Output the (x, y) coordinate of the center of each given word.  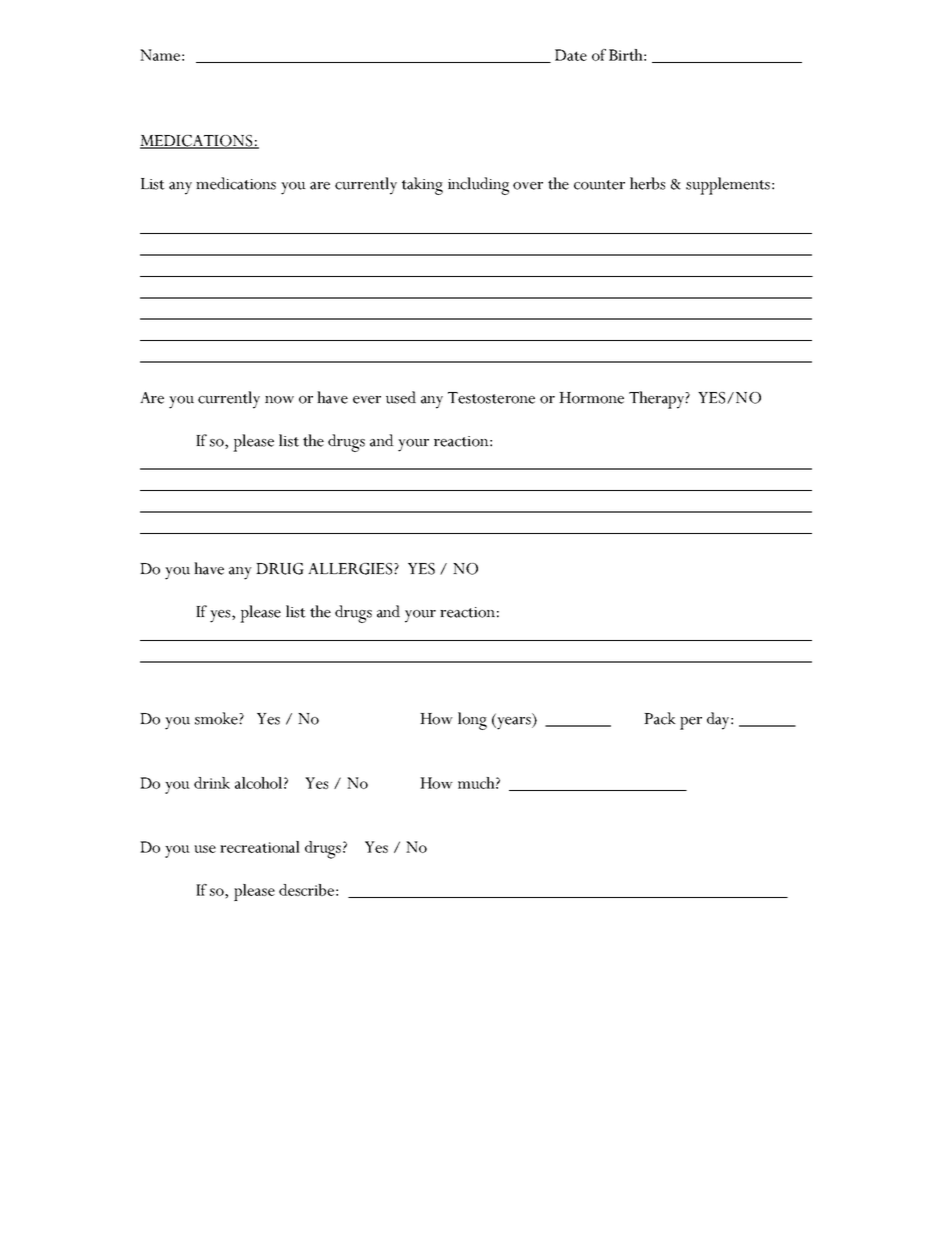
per (691, 723)
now (279, 400)
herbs (647, 183)
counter (599, 185)
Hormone (591, 398)
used (401, 397)
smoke (217, 718)
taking (422, 186)
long (472, 721)
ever (367, 400)
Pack (660, 718)
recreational (260, 847)
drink (212, 783)
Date (571, 55)
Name (160, 55)
